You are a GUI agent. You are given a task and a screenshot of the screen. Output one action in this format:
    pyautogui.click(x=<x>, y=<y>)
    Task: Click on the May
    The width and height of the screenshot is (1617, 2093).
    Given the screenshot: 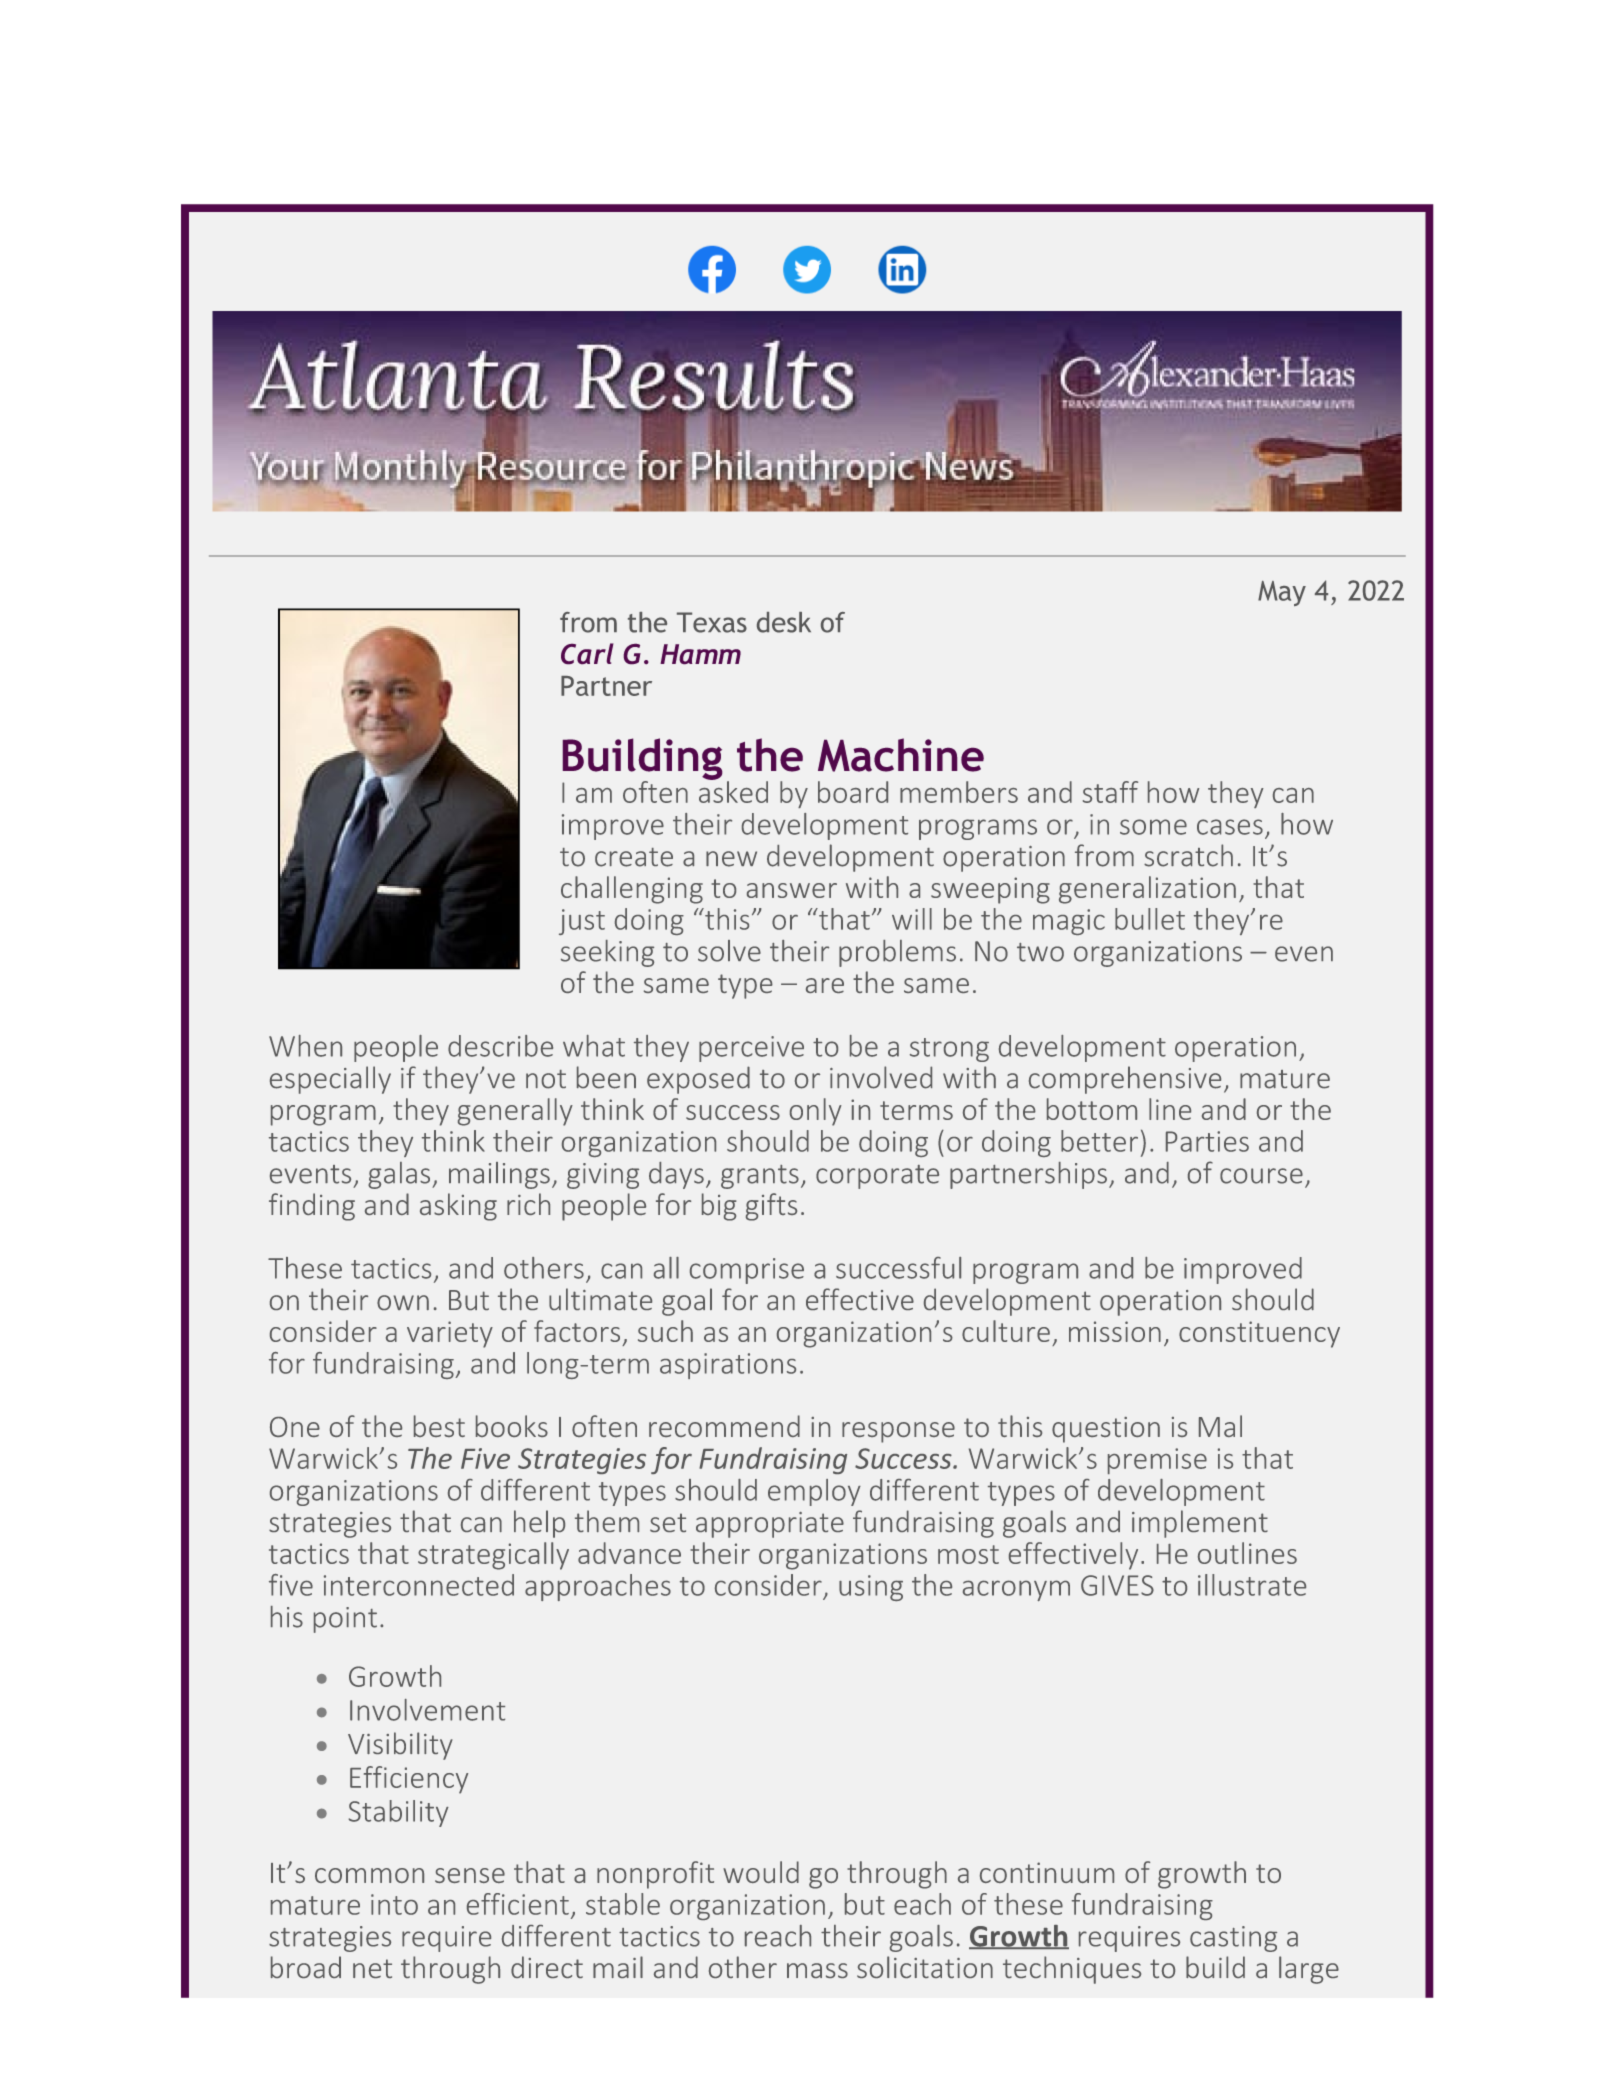 What is the action you would take?
    pyautogui.click(x=1282, y=593)
